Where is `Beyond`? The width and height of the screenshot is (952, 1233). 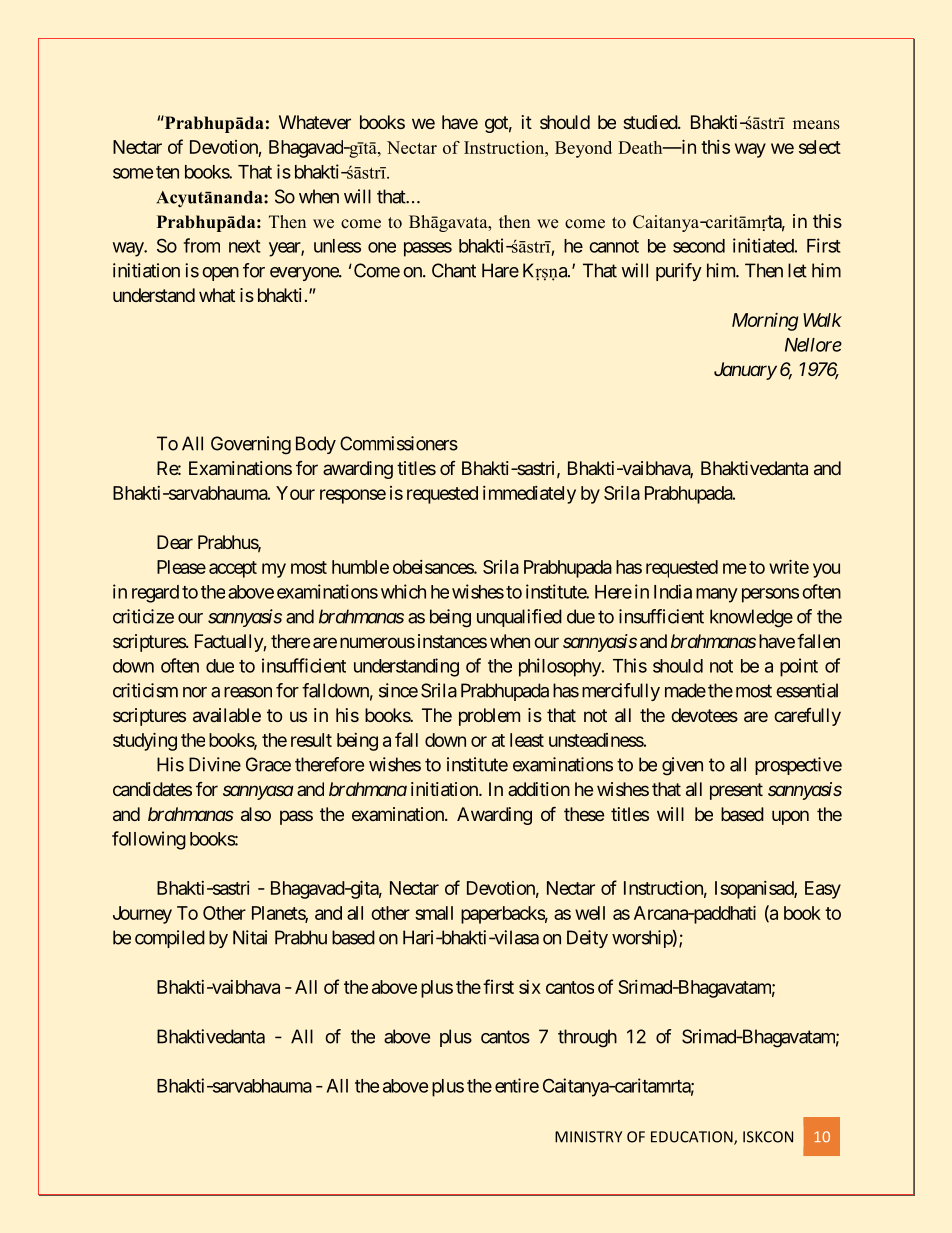 Beyond is located at coordinates (583, 149).
